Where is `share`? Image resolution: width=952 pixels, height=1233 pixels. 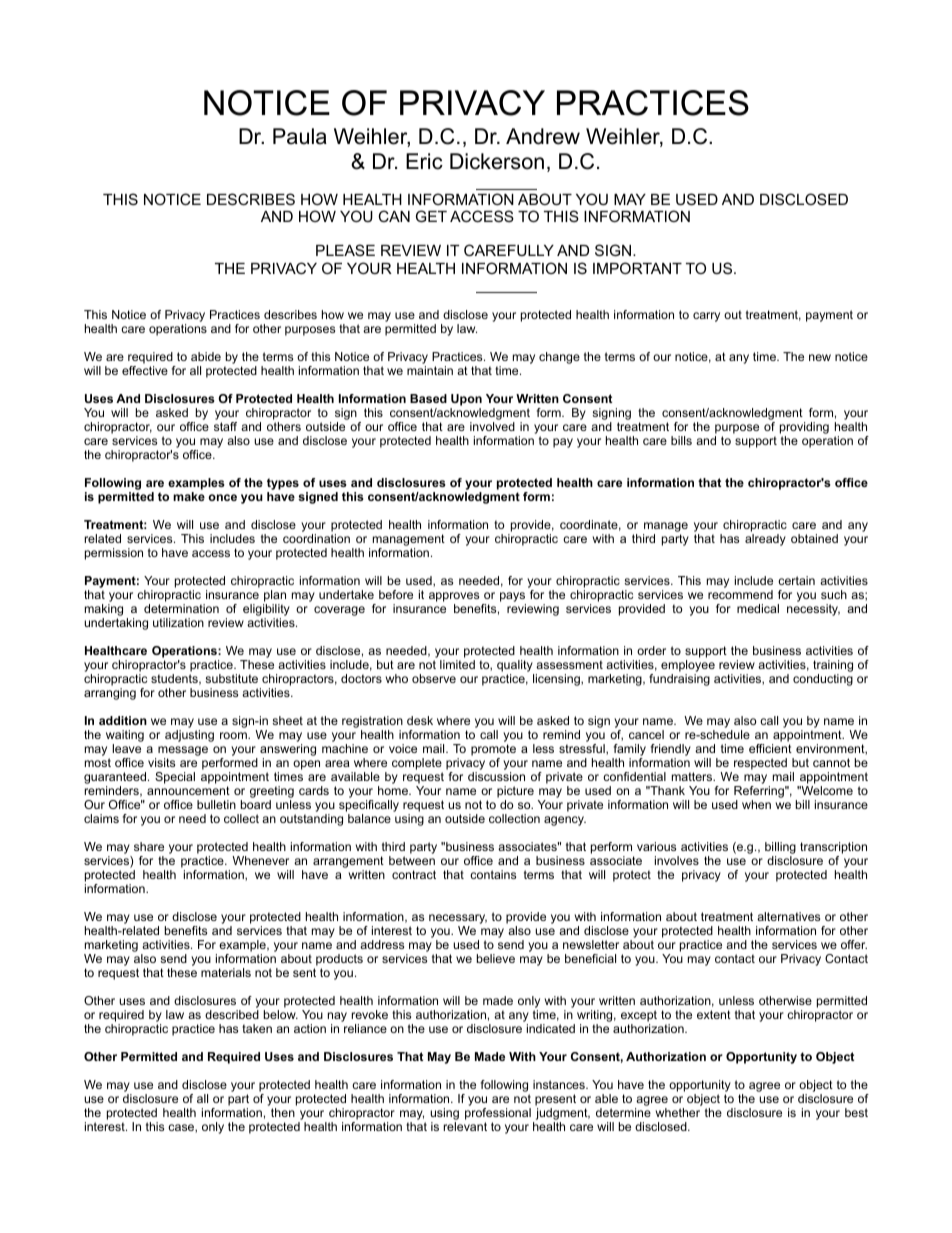
share is located at coordinates (149, 846).
